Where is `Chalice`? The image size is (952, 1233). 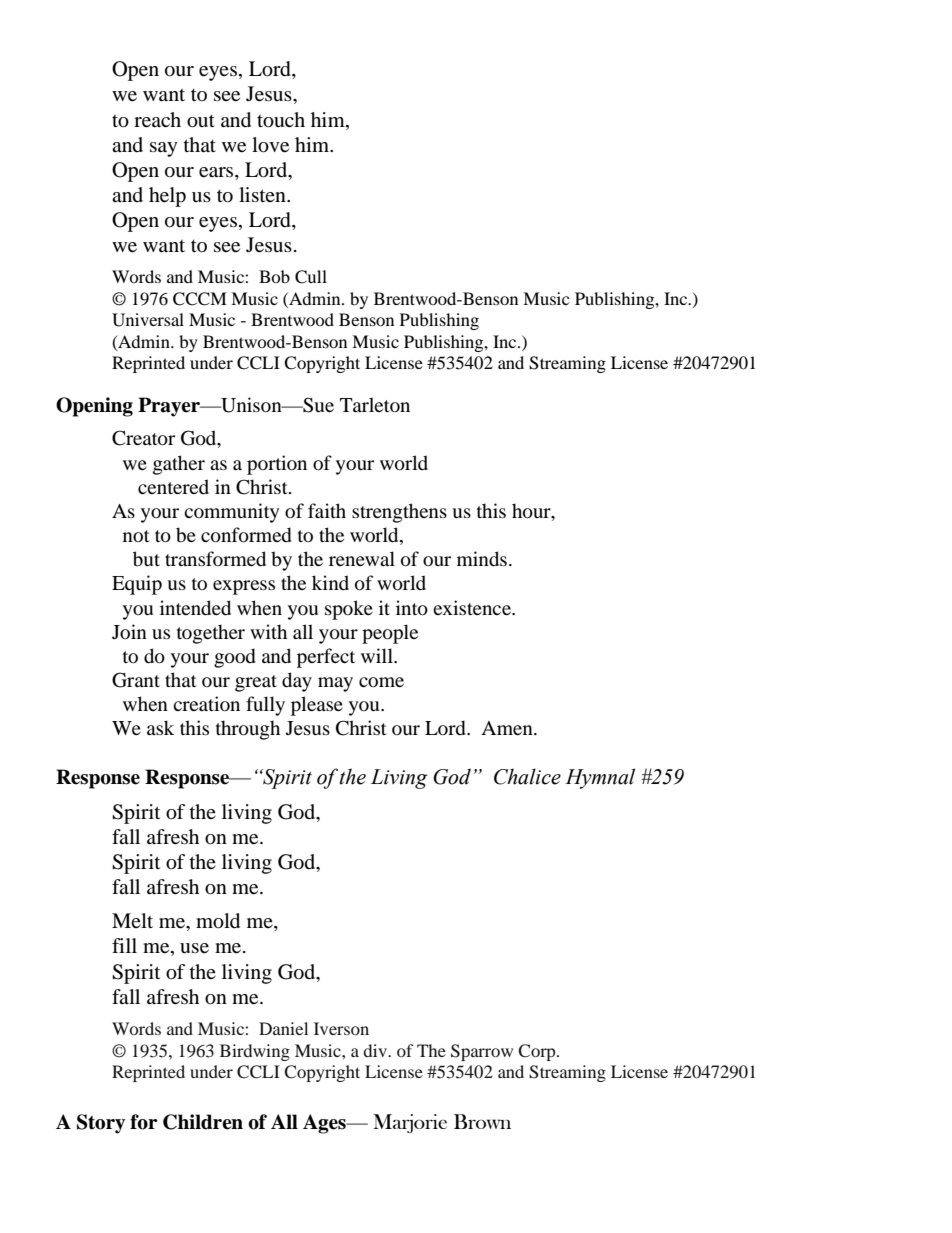 Chalice is located at coordinates (527, 776).
